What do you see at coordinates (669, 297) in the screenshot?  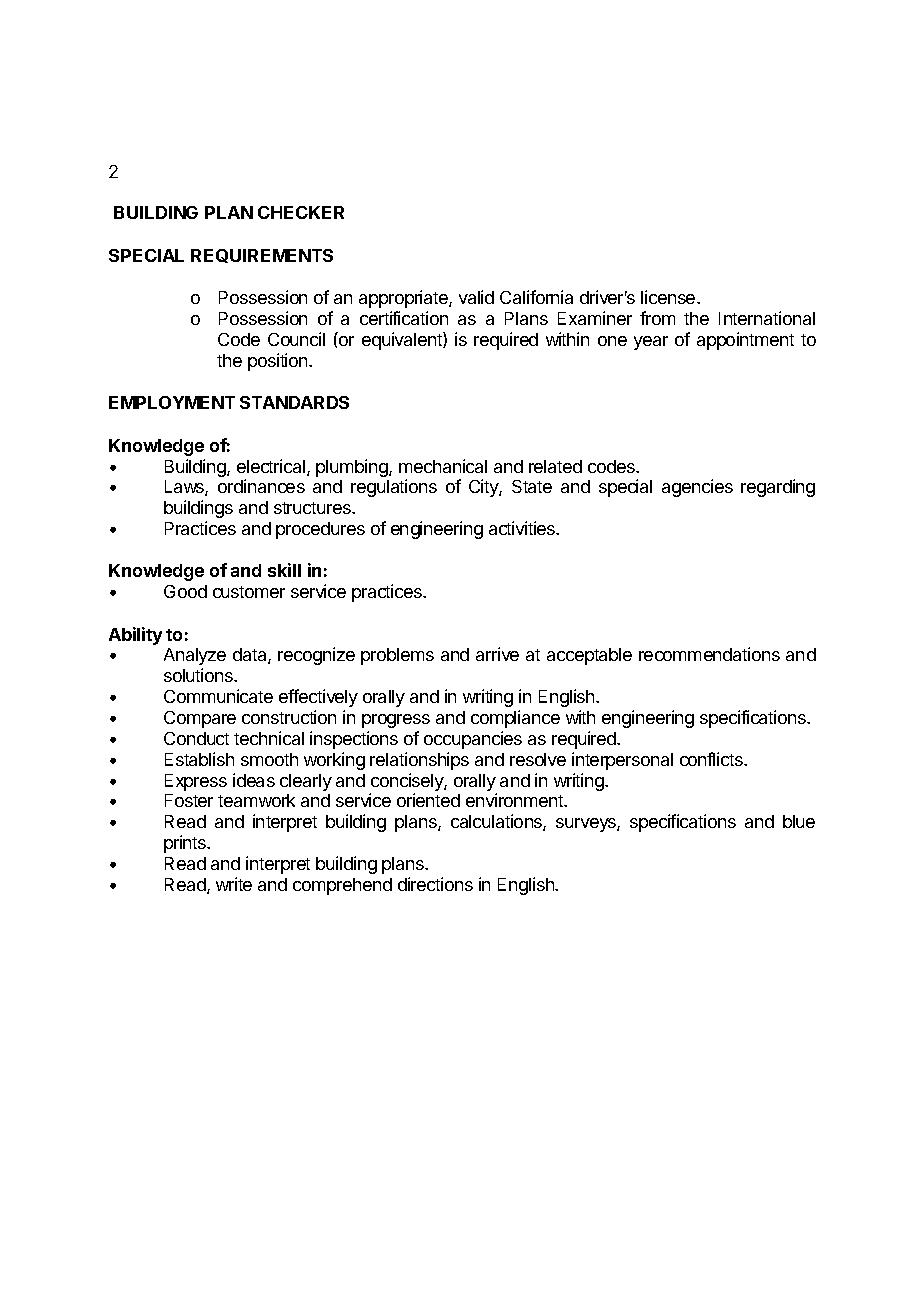 I see `license` at bounding box center [669, 297].
